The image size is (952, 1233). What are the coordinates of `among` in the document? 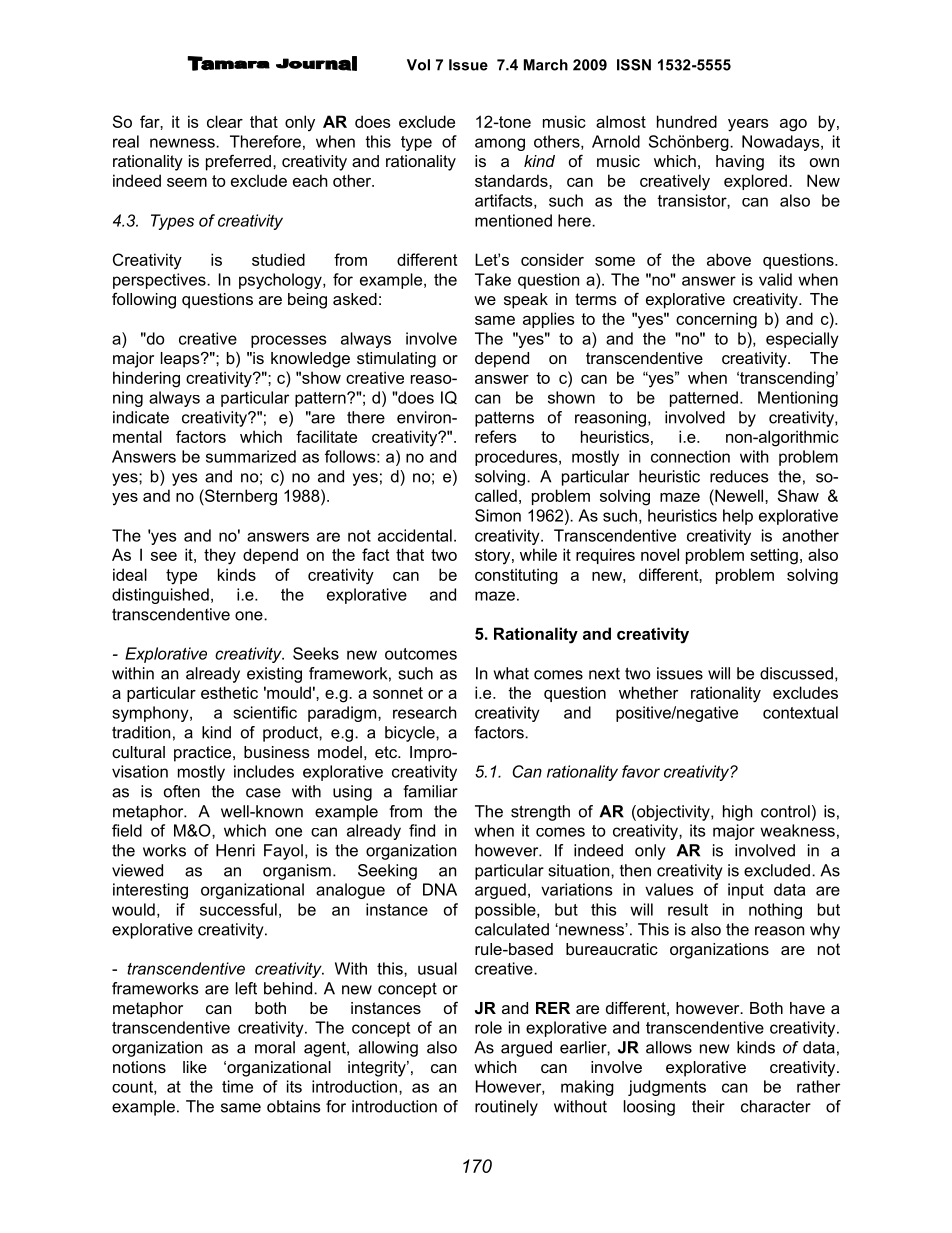 It's located at (500, 144).
